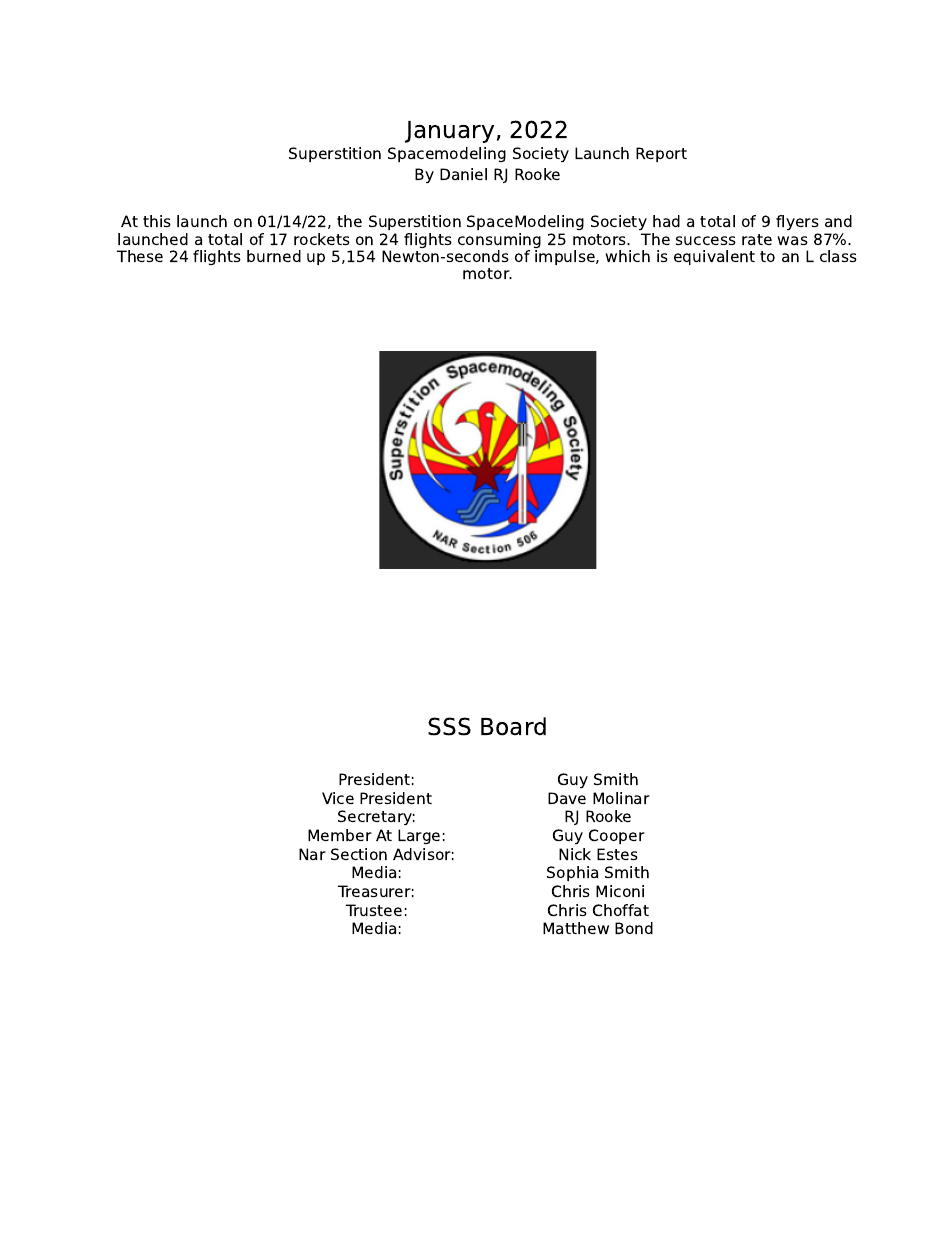 The height and width of the document is (1233, 952). I want to click on Bond, so click(634, 928).
